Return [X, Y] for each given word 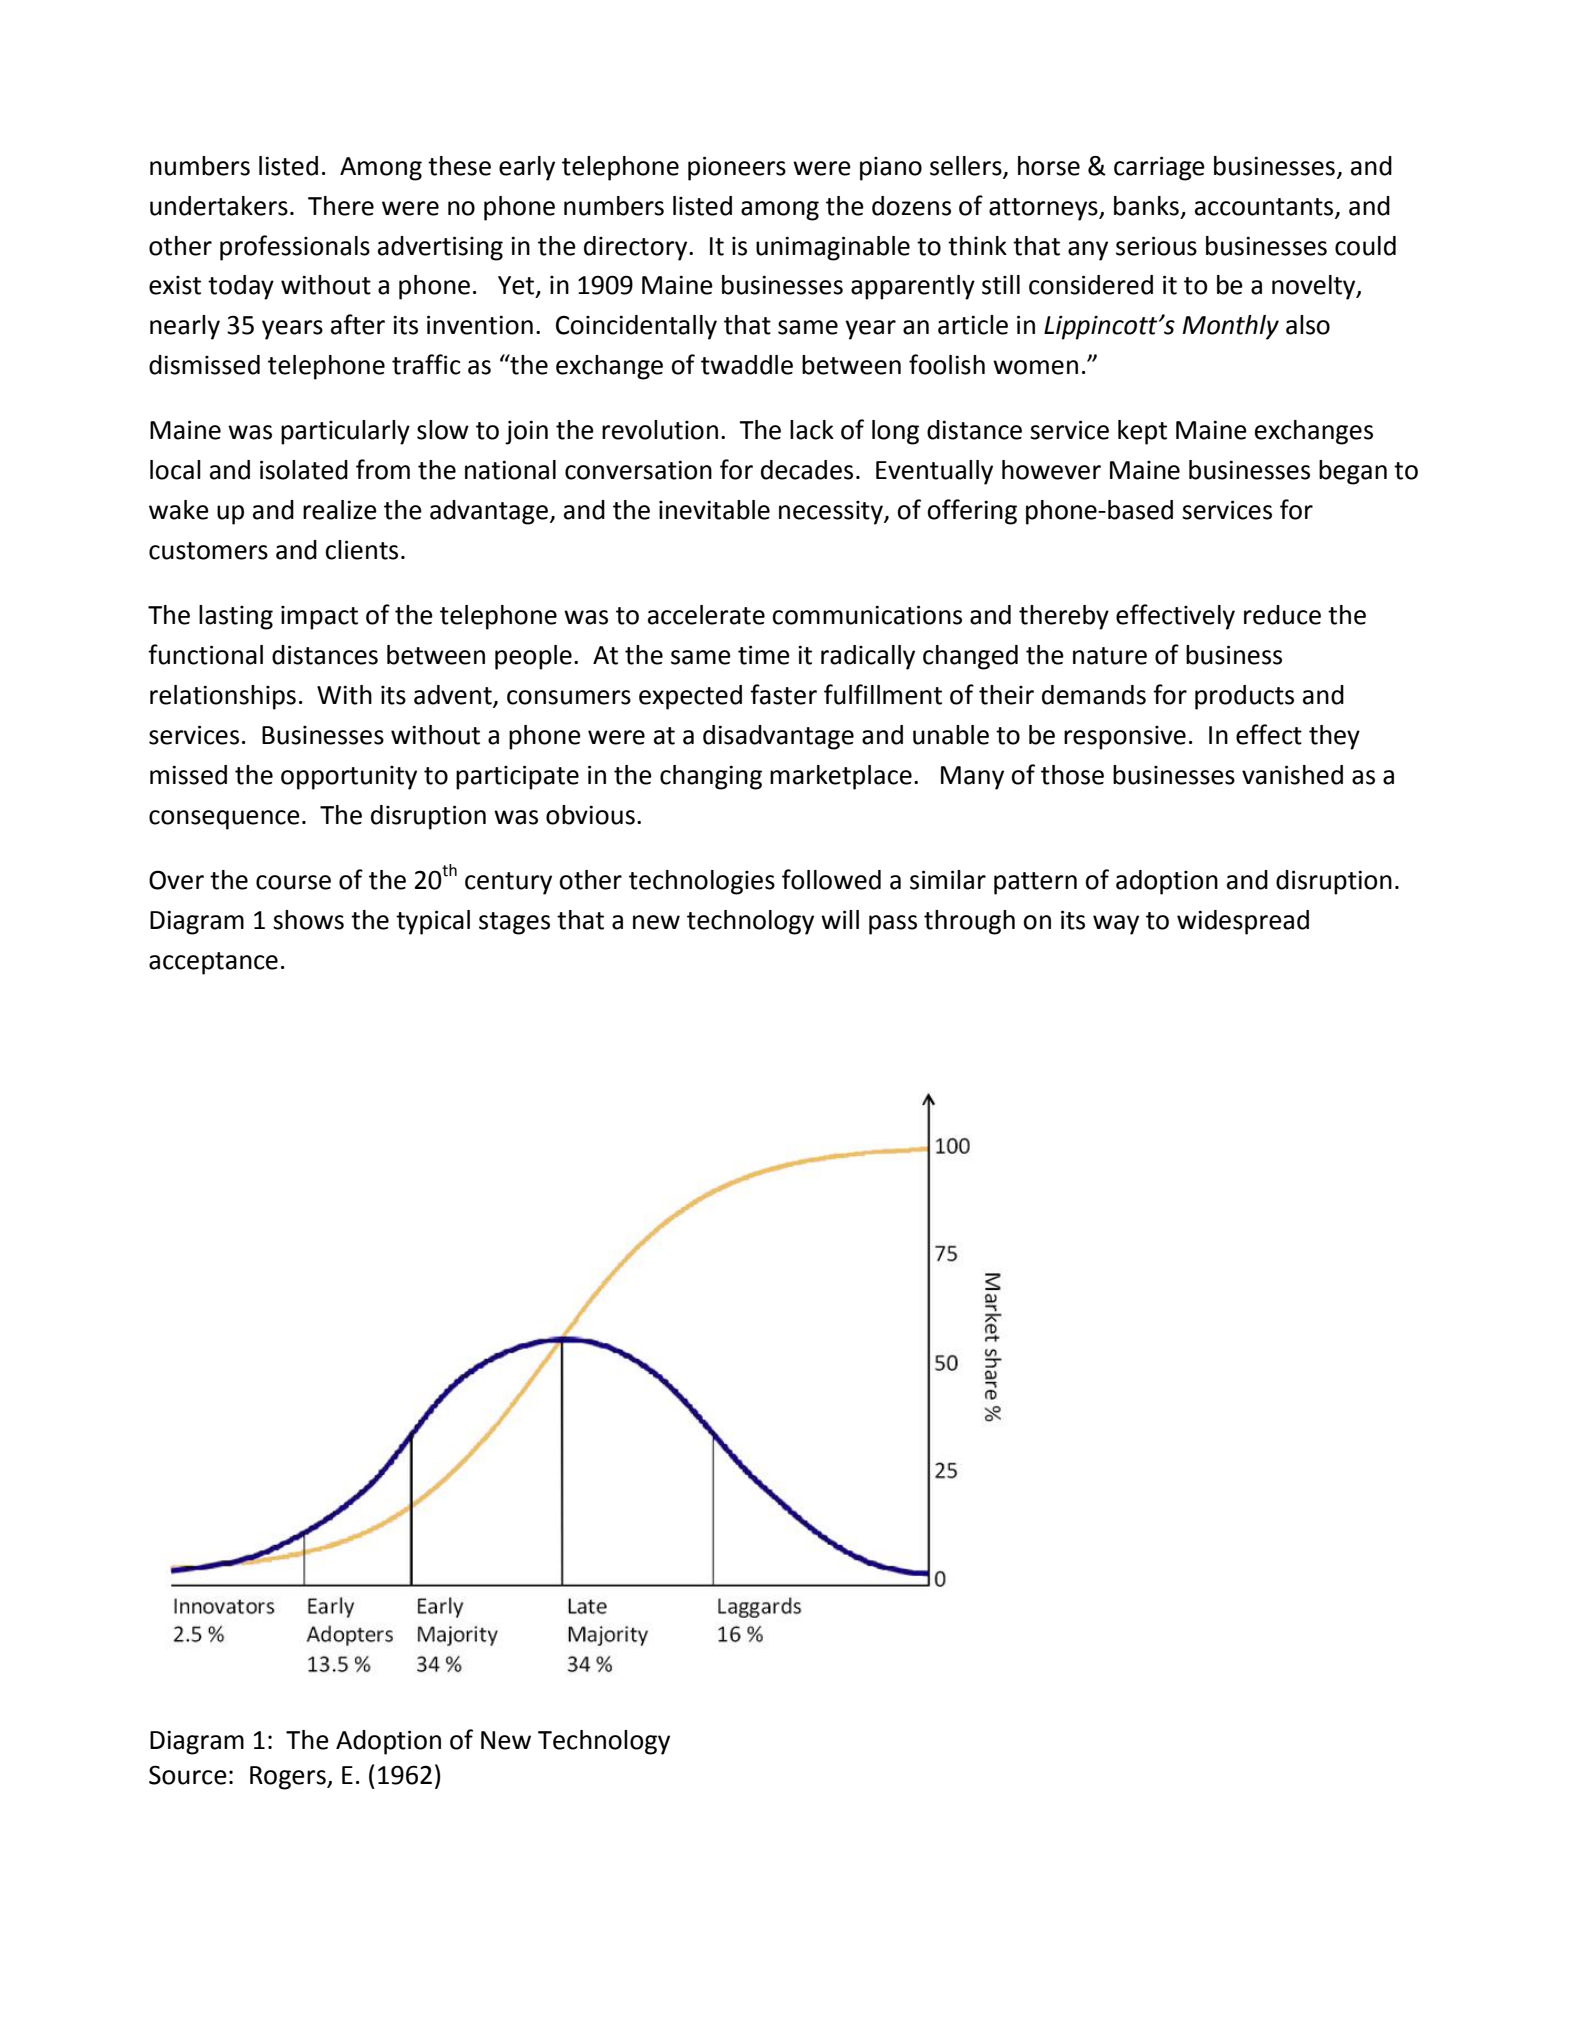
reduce [1282, 615]
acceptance [213, 963]
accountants [1265, 208]
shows [308, 920]
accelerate [706, 615]
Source [188, 1775]
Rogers [289, 1778]
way [1116, 925]
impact [319, 618]
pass [893, 925]
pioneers [737, 168]
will [840, 919]
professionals [295, 248]
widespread [1243, 922]
